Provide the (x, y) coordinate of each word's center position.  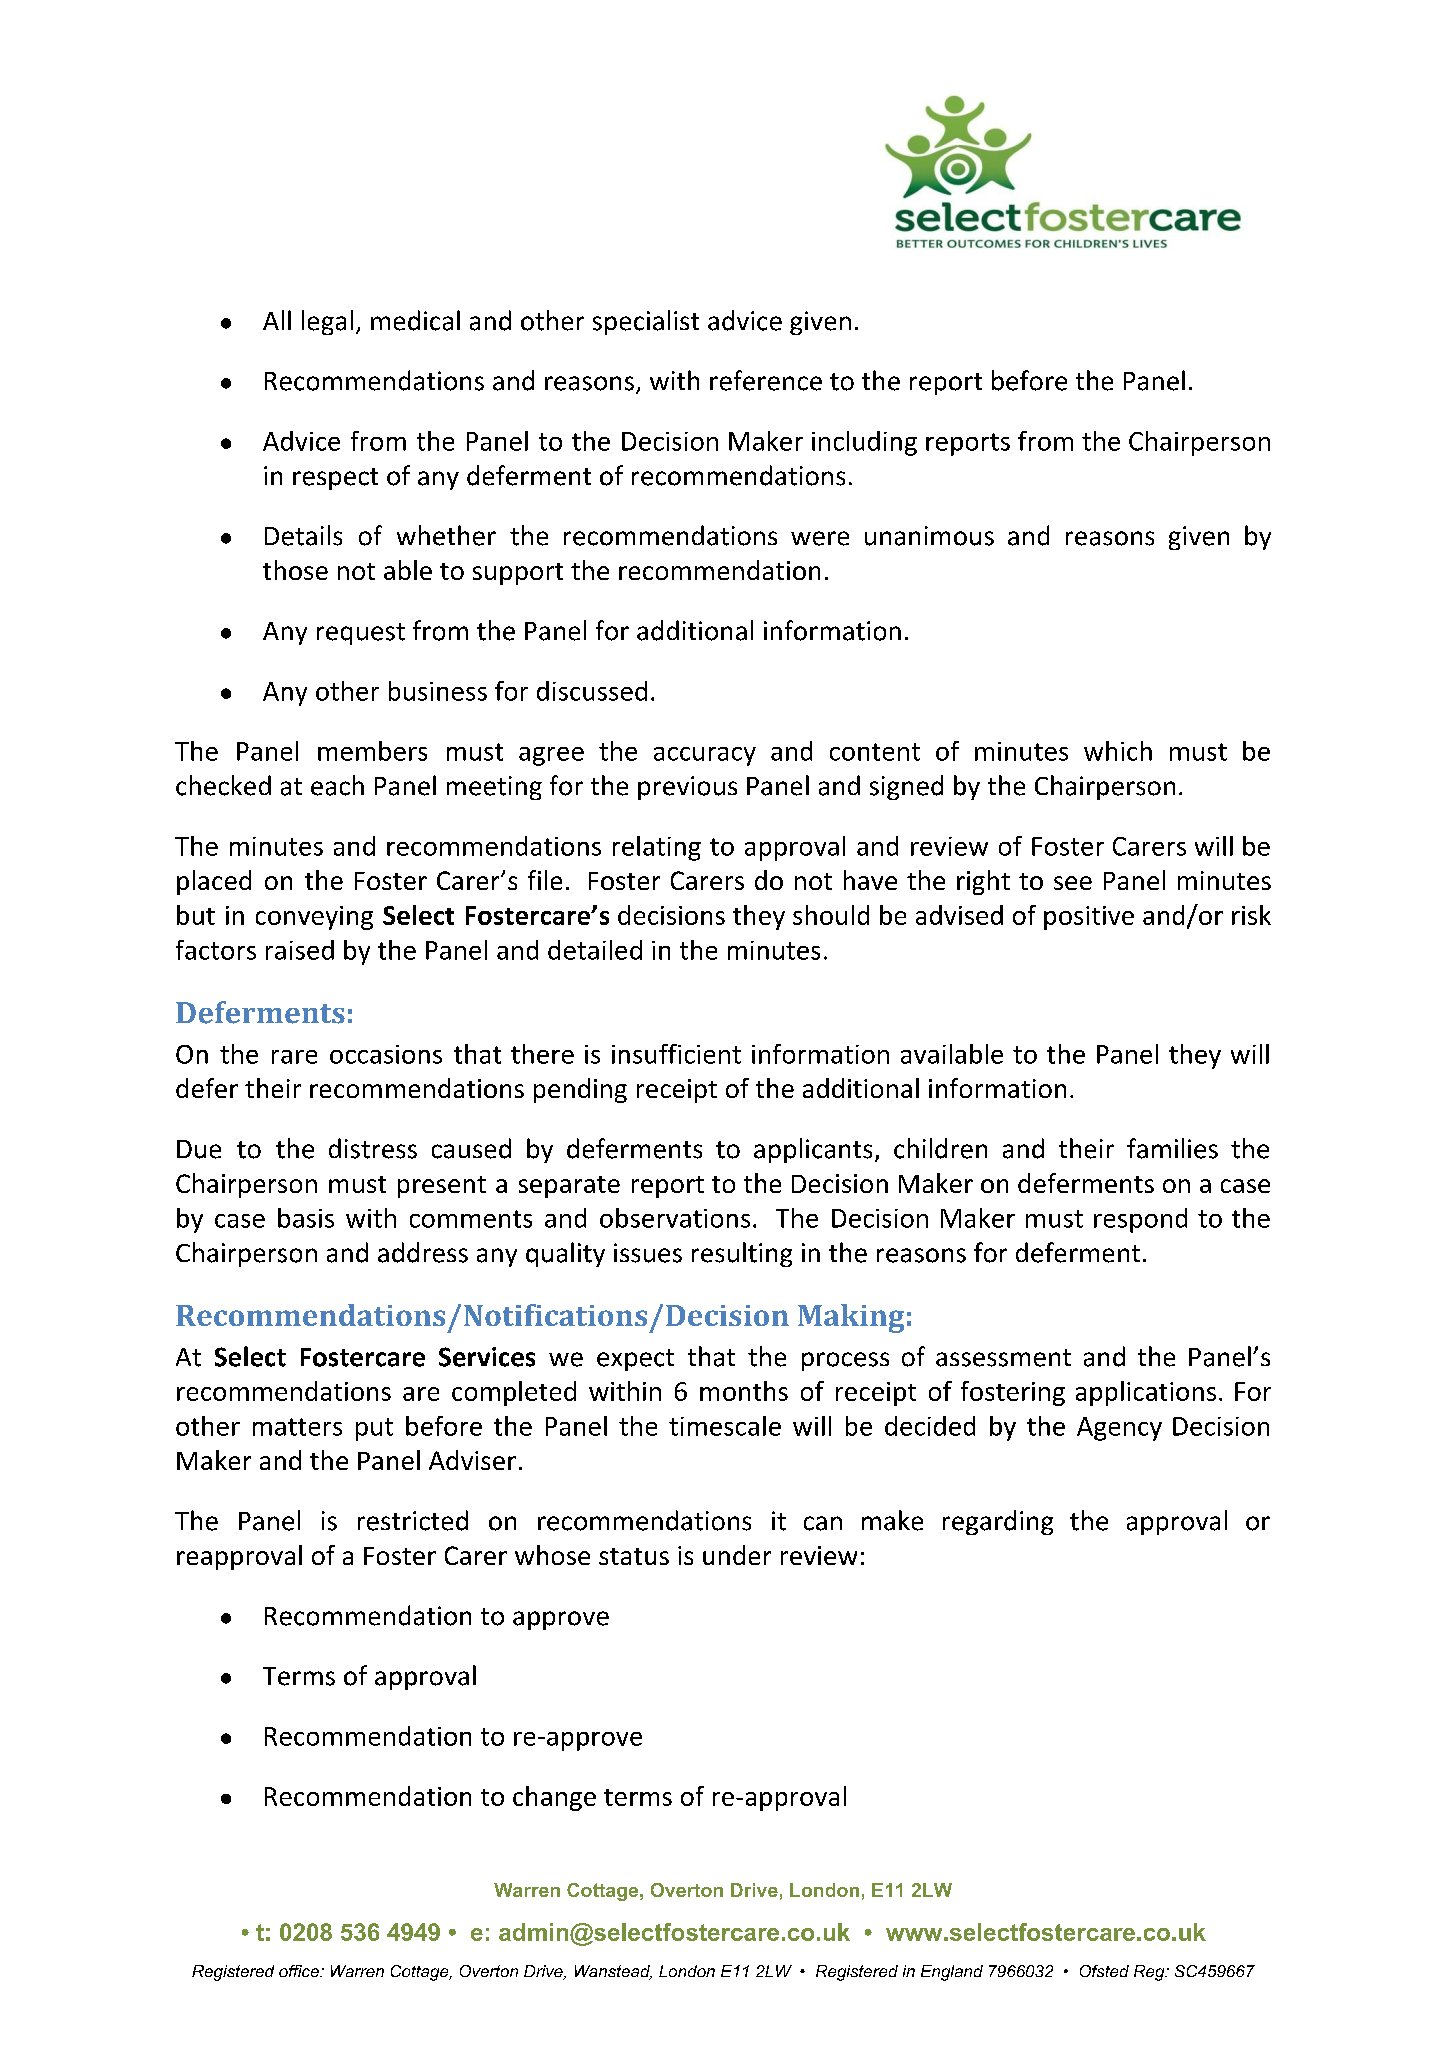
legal (327, 322)
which (1118, 751)
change (554, 1798)
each (337, 785)
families (1172, 1148)
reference (766, 380)
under (737, 1555)
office (300, 1971)
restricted (413, 1520)
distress (373, 1148)
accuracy (705, 756)
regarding (998, 1522)
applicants (813, 1150)
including (864, 443)
